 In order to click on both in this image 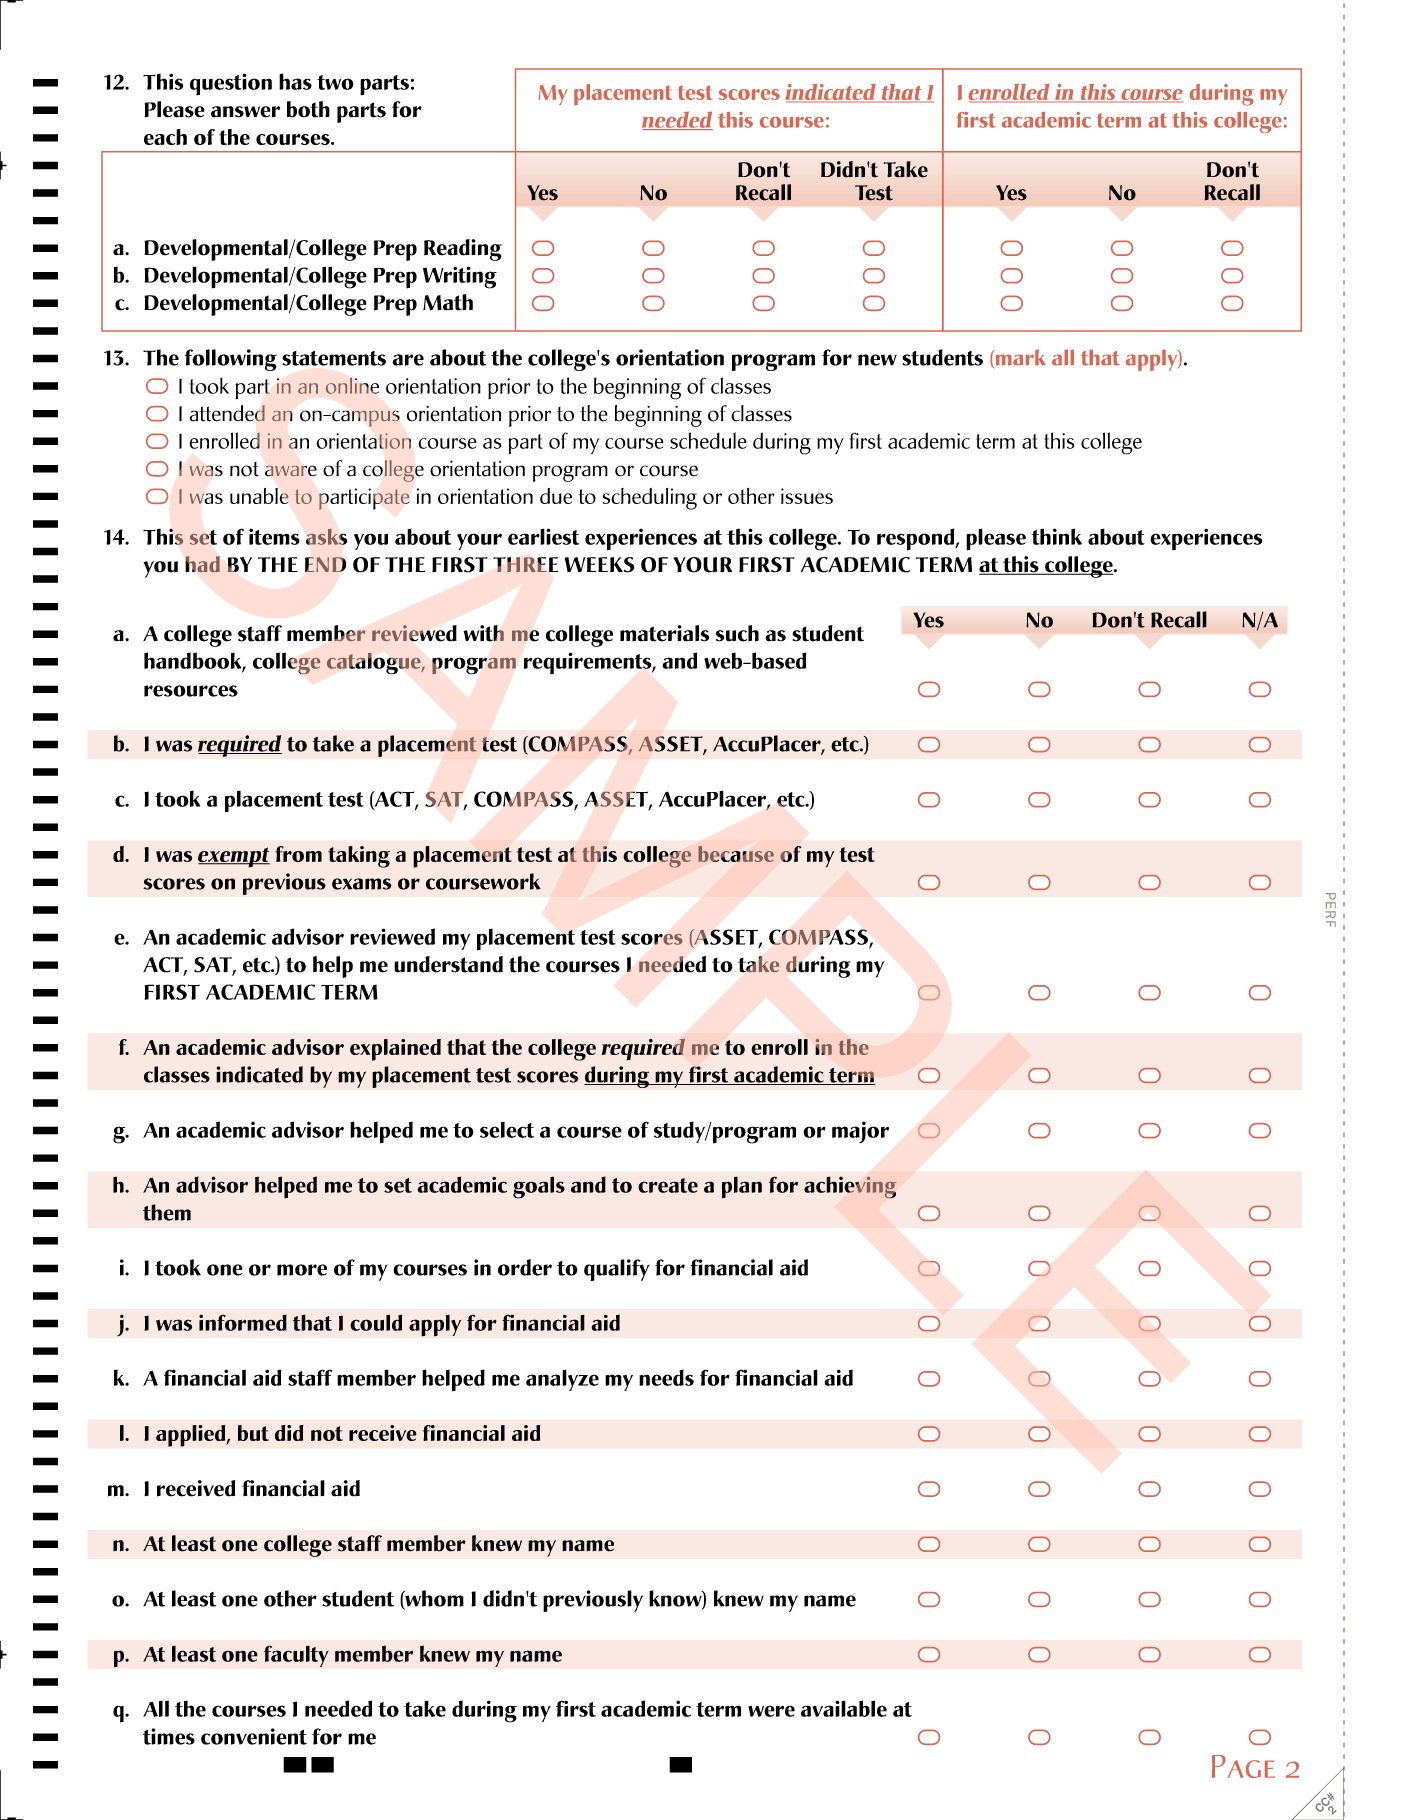, I will do `click(308, 109)`.
